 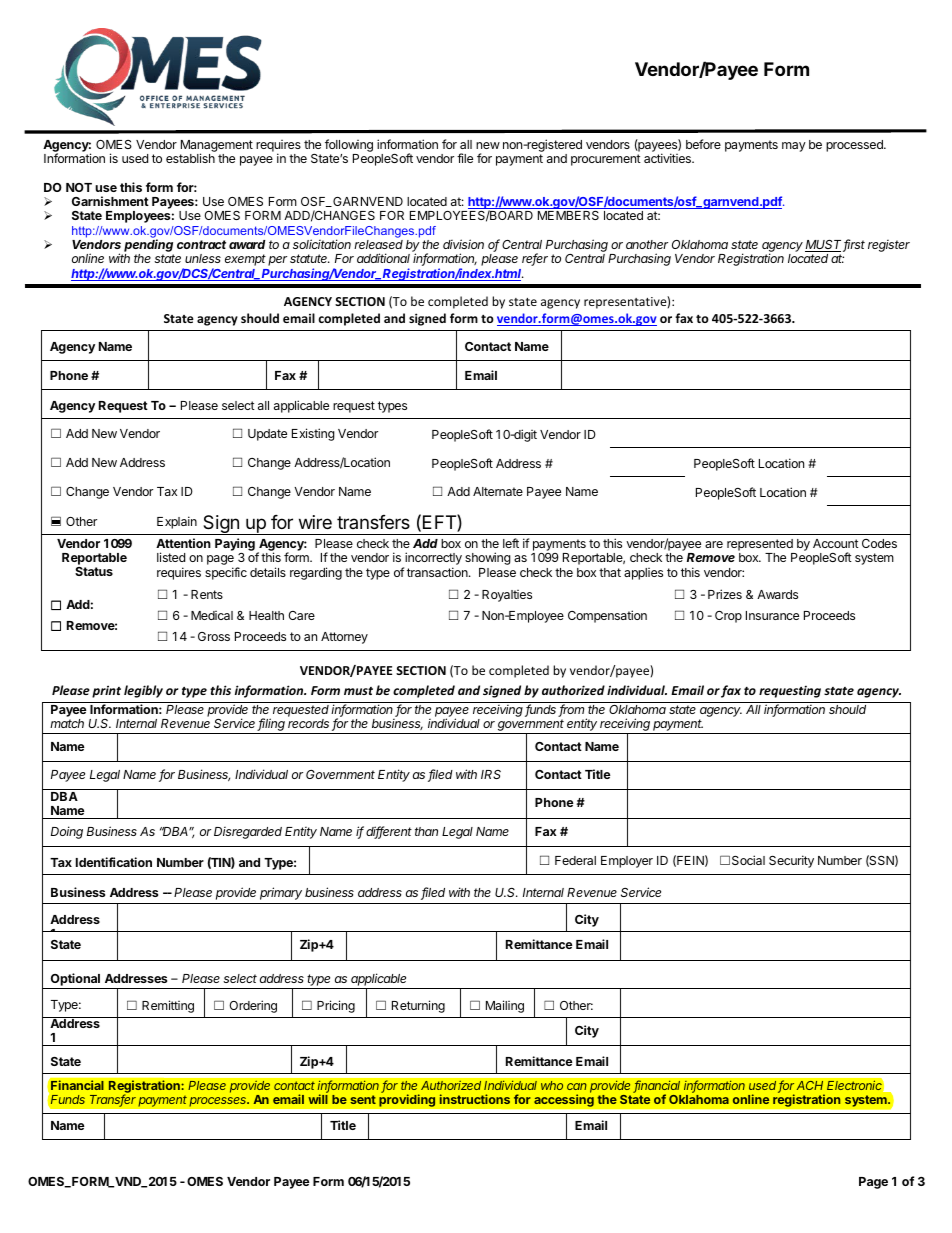 What do you see at coordinates (219, 1102) in the screenshot?
I see `processes` at bounding box center [219, 1102].
